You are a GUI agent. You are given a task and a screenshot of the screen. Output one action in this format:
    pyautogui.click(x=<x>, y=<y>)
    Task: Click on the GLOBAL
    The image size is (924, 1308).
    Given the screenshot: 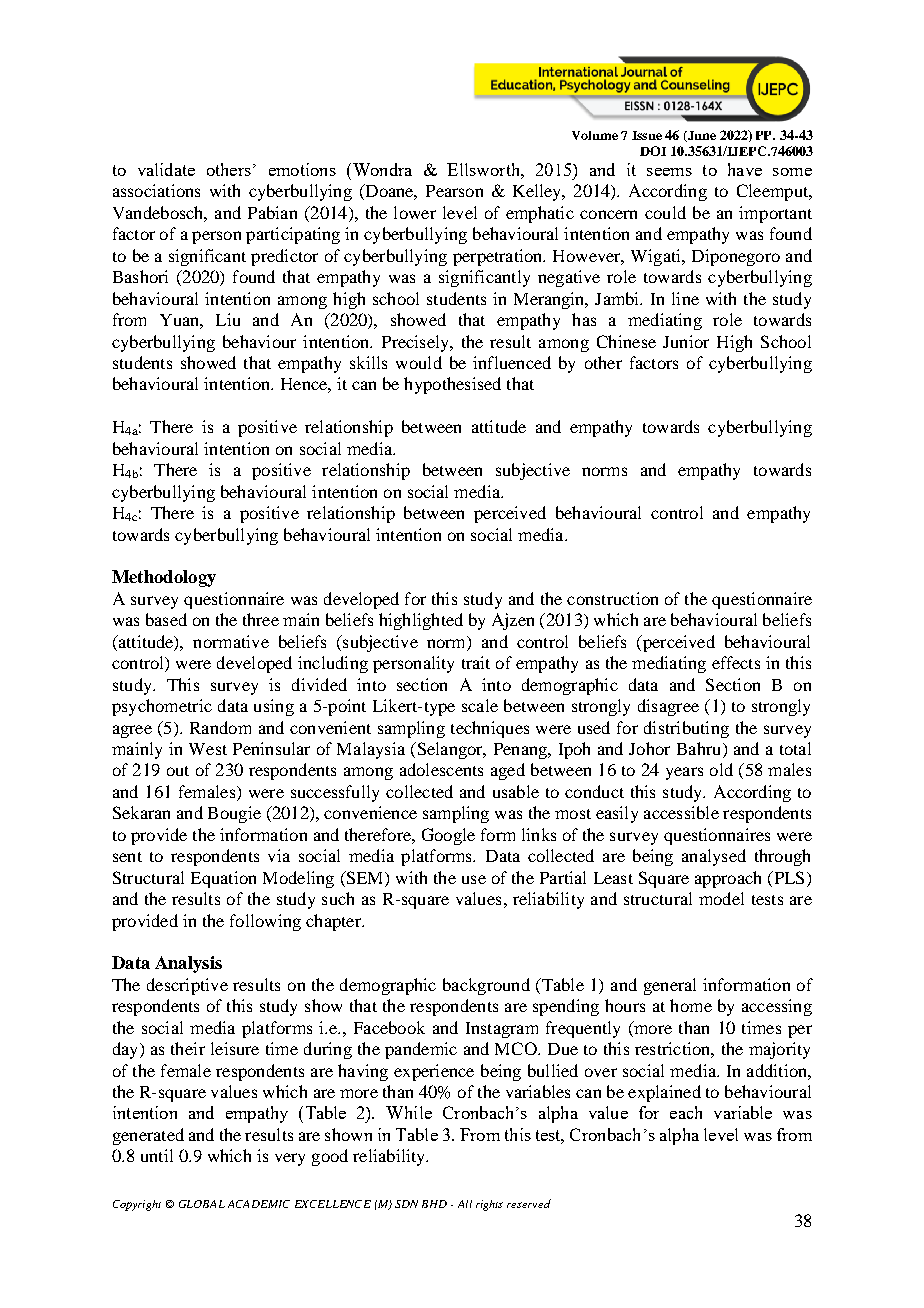 What is the action you would take?
    pyautogui.click(x=202, y=1204)
